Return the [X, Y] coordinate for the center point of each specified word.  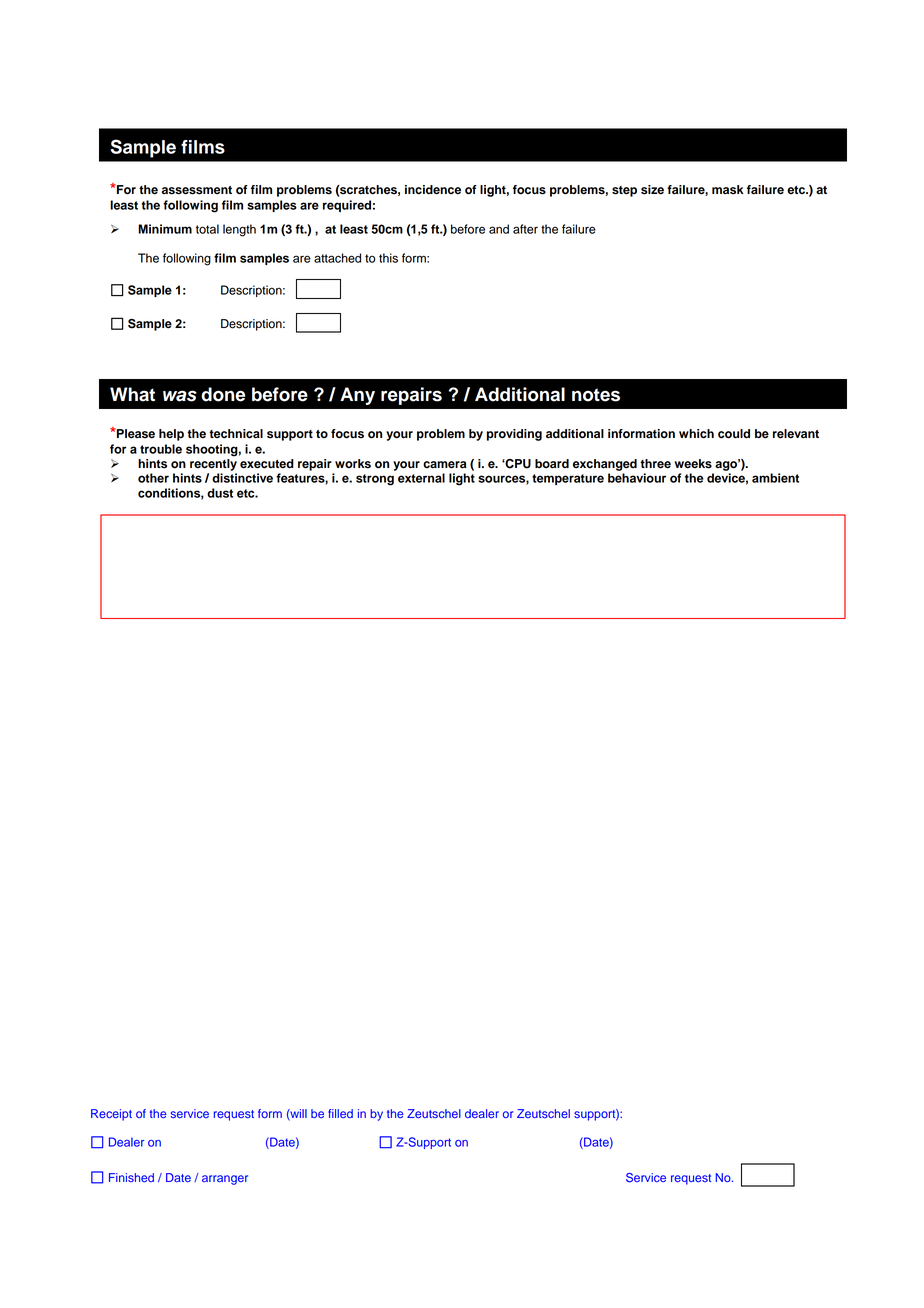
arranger [225, 1180]
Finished [131, 1177]
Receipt [111, 1115]
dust [220, 493]
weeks [693, 464]
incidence [433, 190]
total [207, 229]
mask [728, 190]
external [421, 478]
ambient [775, 478]
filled [340, 1113]
